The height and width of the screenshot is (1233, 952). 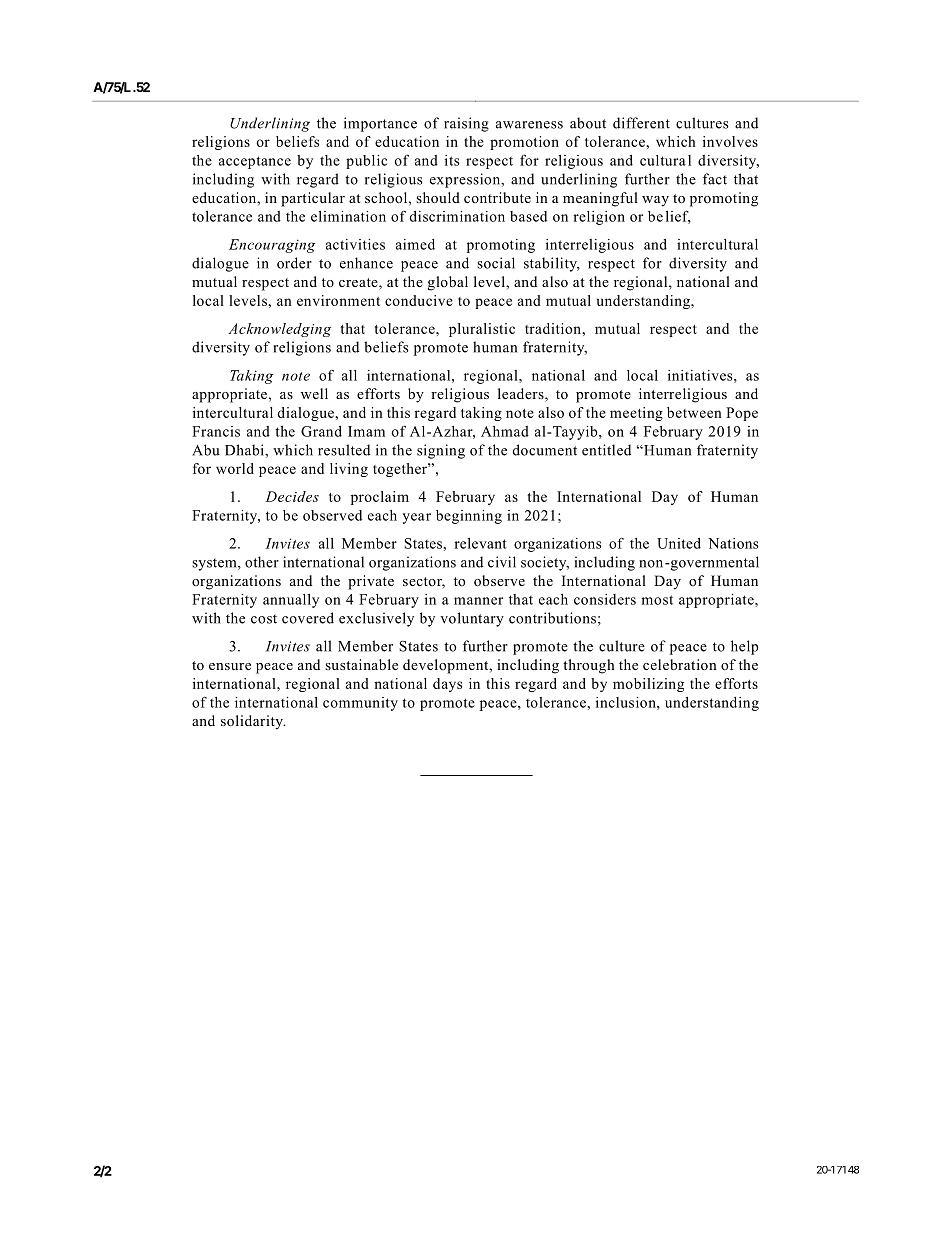 I want to click on acceptance, so click(x=255, y=162).
